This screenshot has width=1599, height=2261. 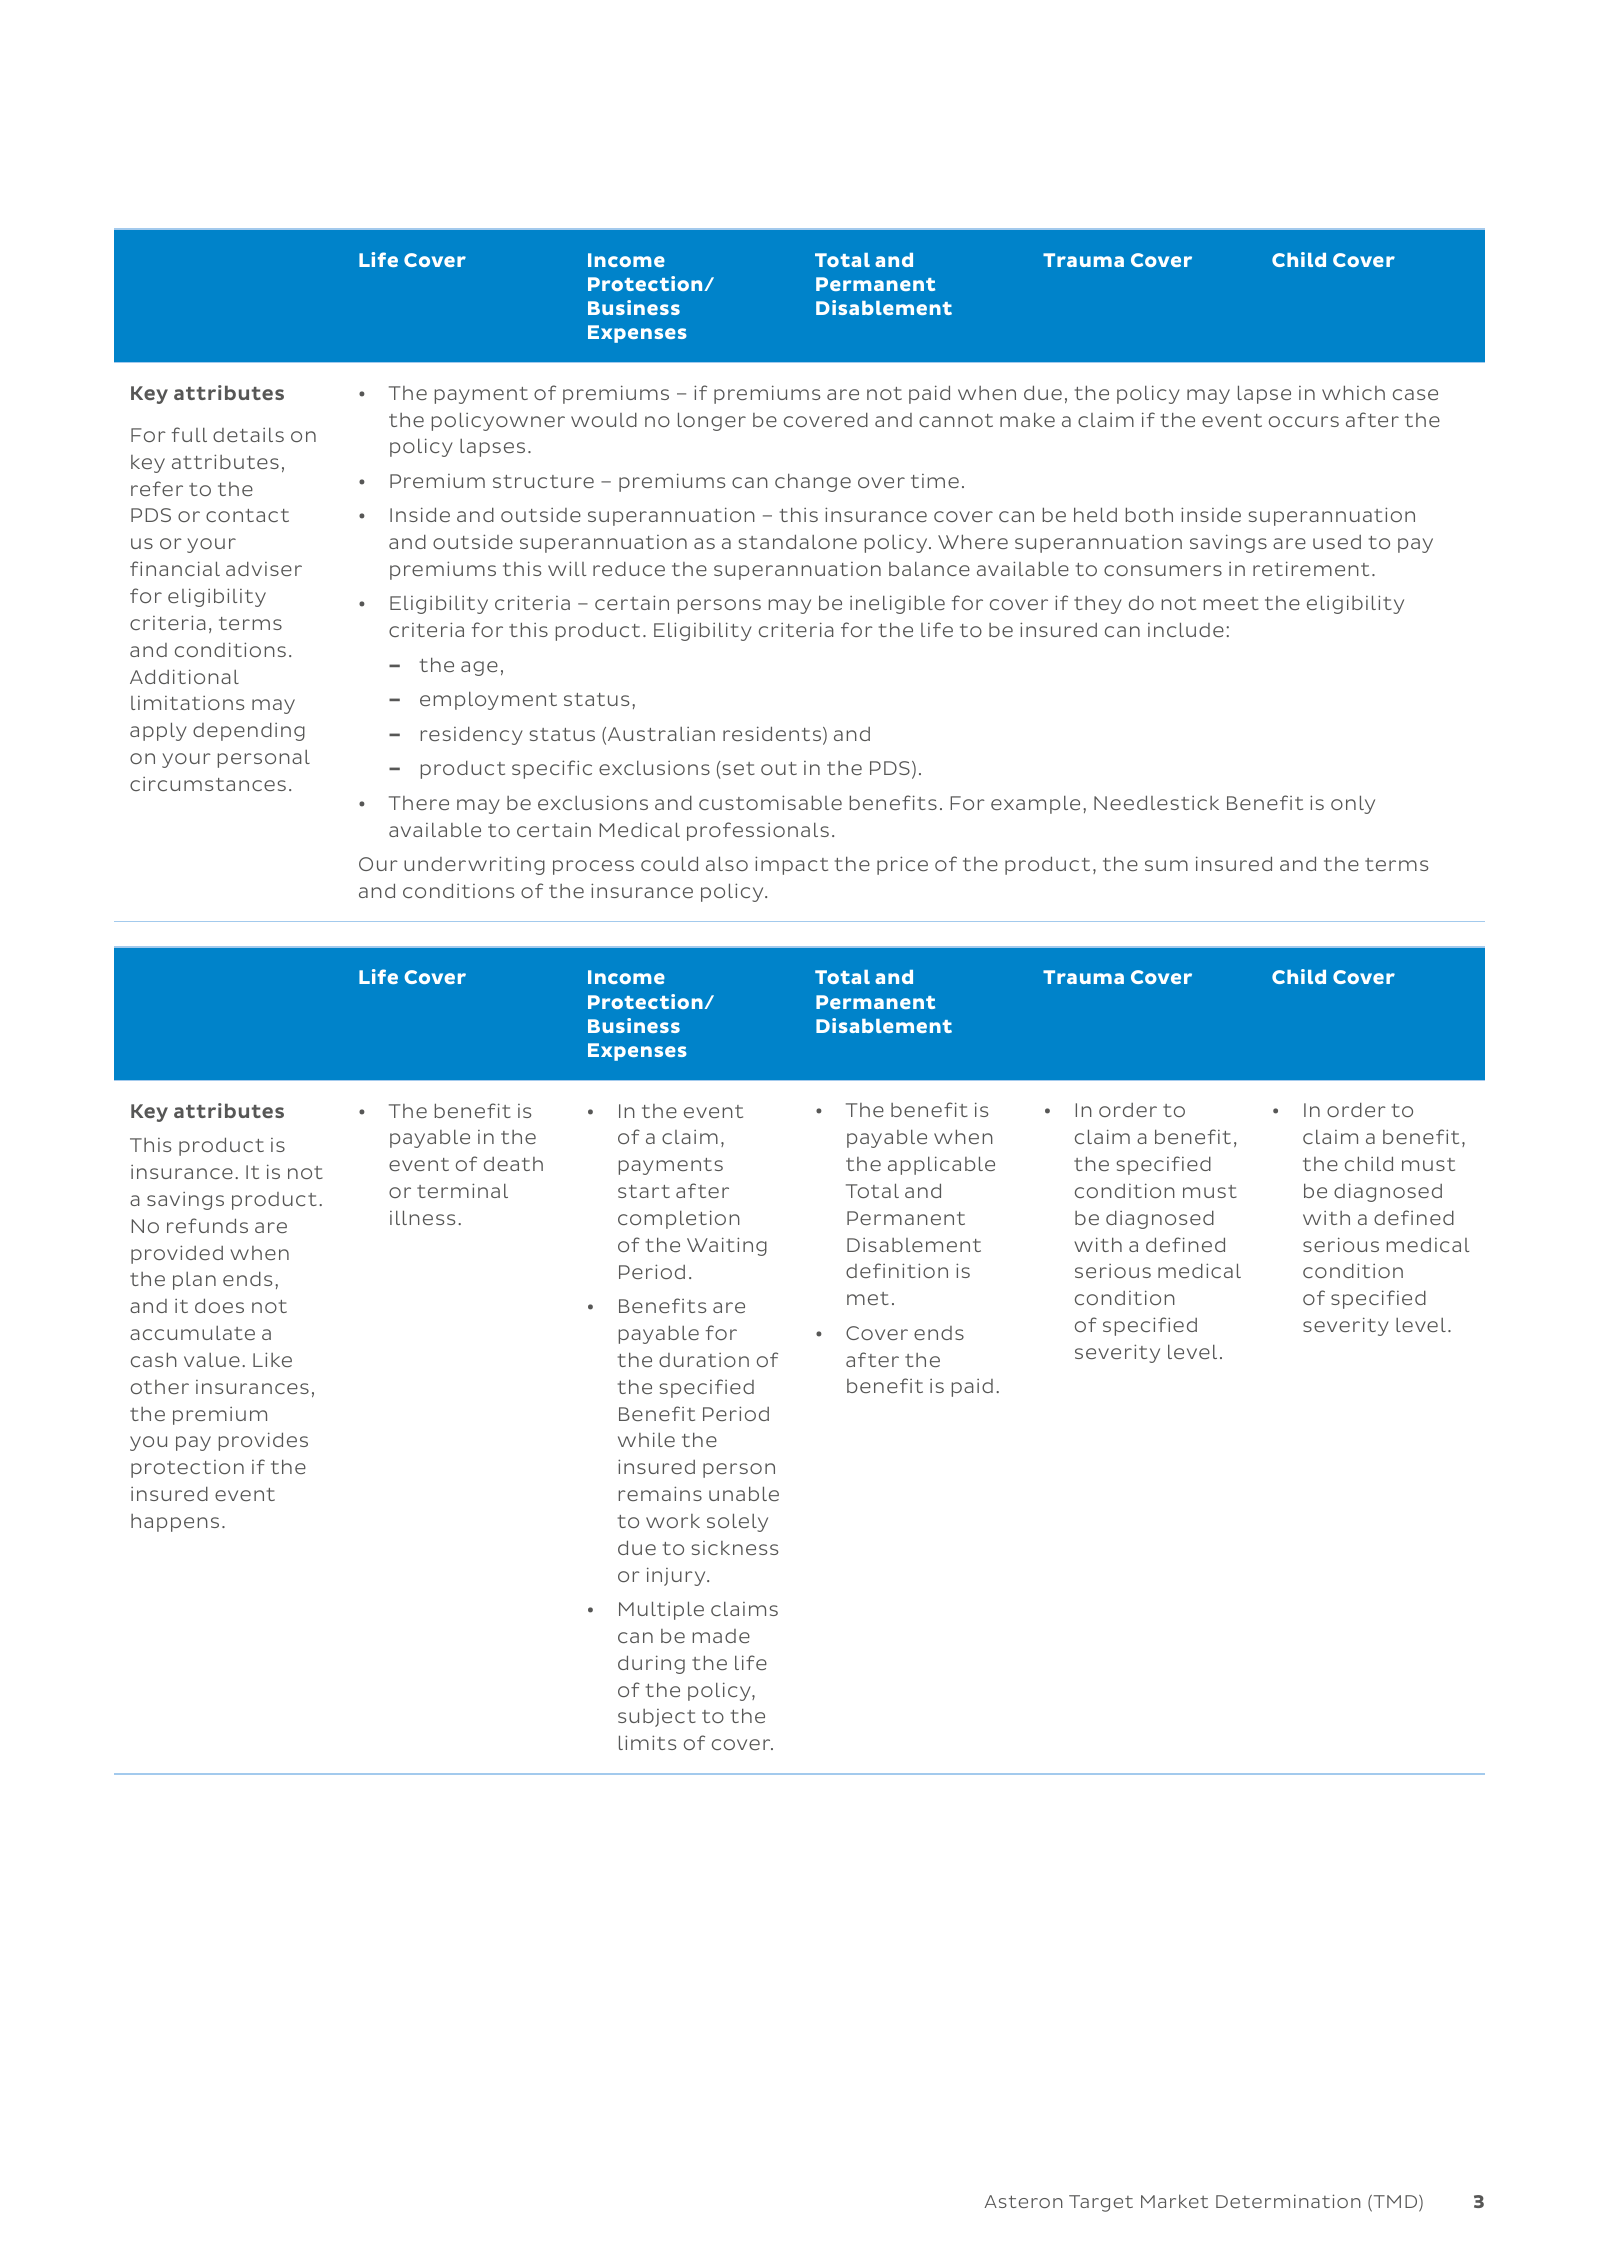 I want to click on occurs, so click(x=1304, y=421).
